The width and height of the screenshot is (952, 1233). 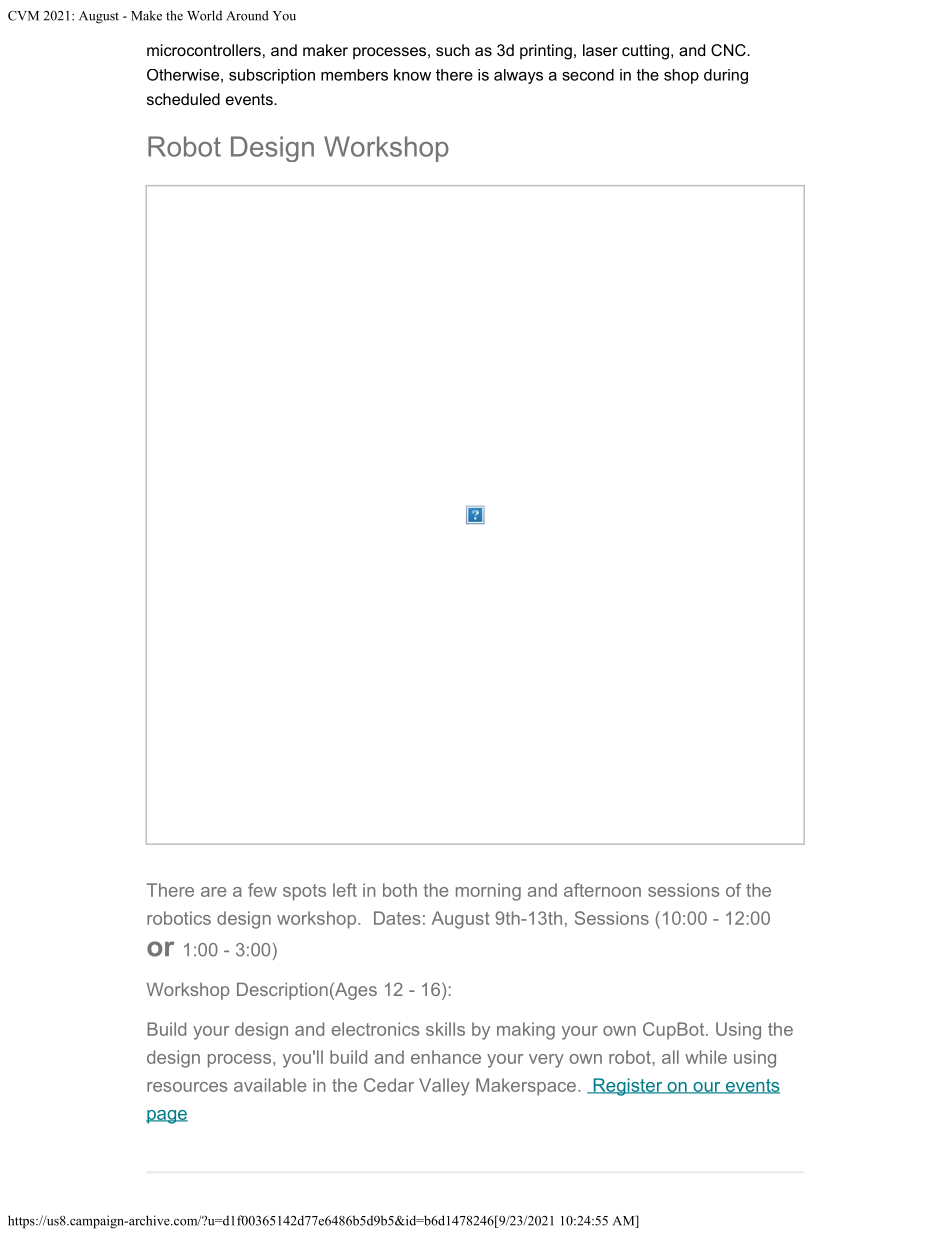 I want to click on available, so click(x=270, y=1085).
